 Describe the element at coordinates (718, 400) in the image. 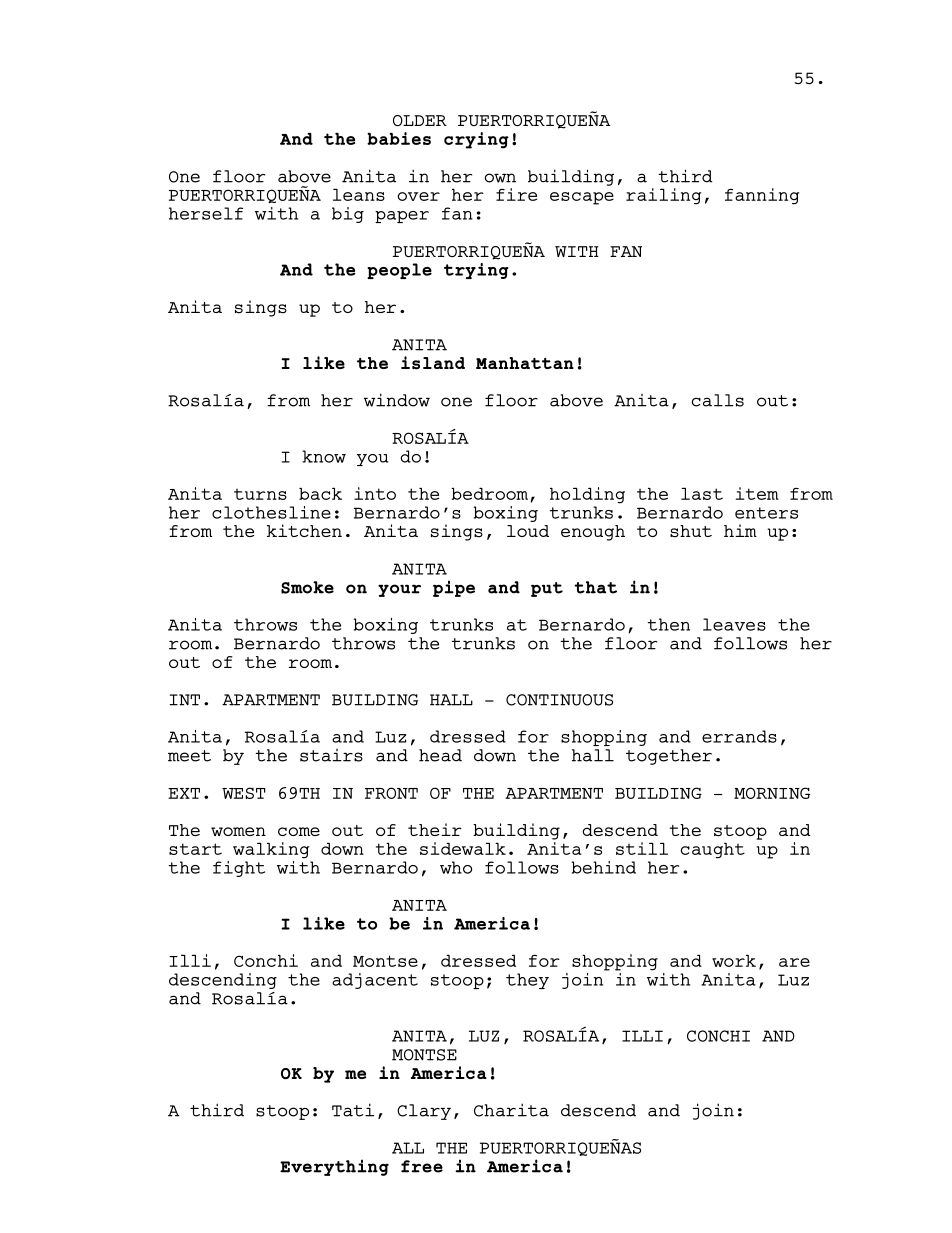

I see `calls` at that location.
